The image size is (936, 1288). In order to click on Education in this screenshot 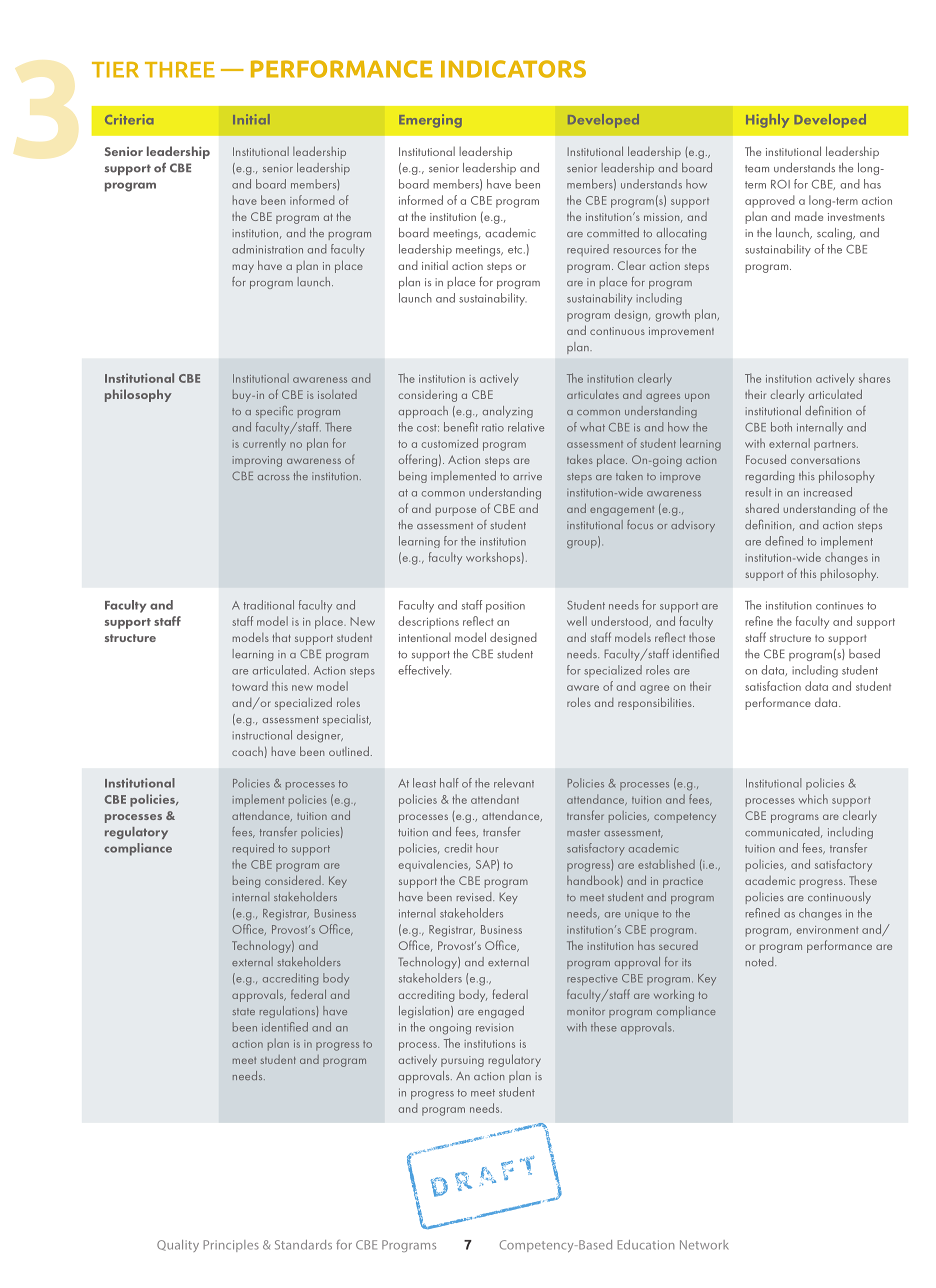, I will do `click(646, 1245)`.
